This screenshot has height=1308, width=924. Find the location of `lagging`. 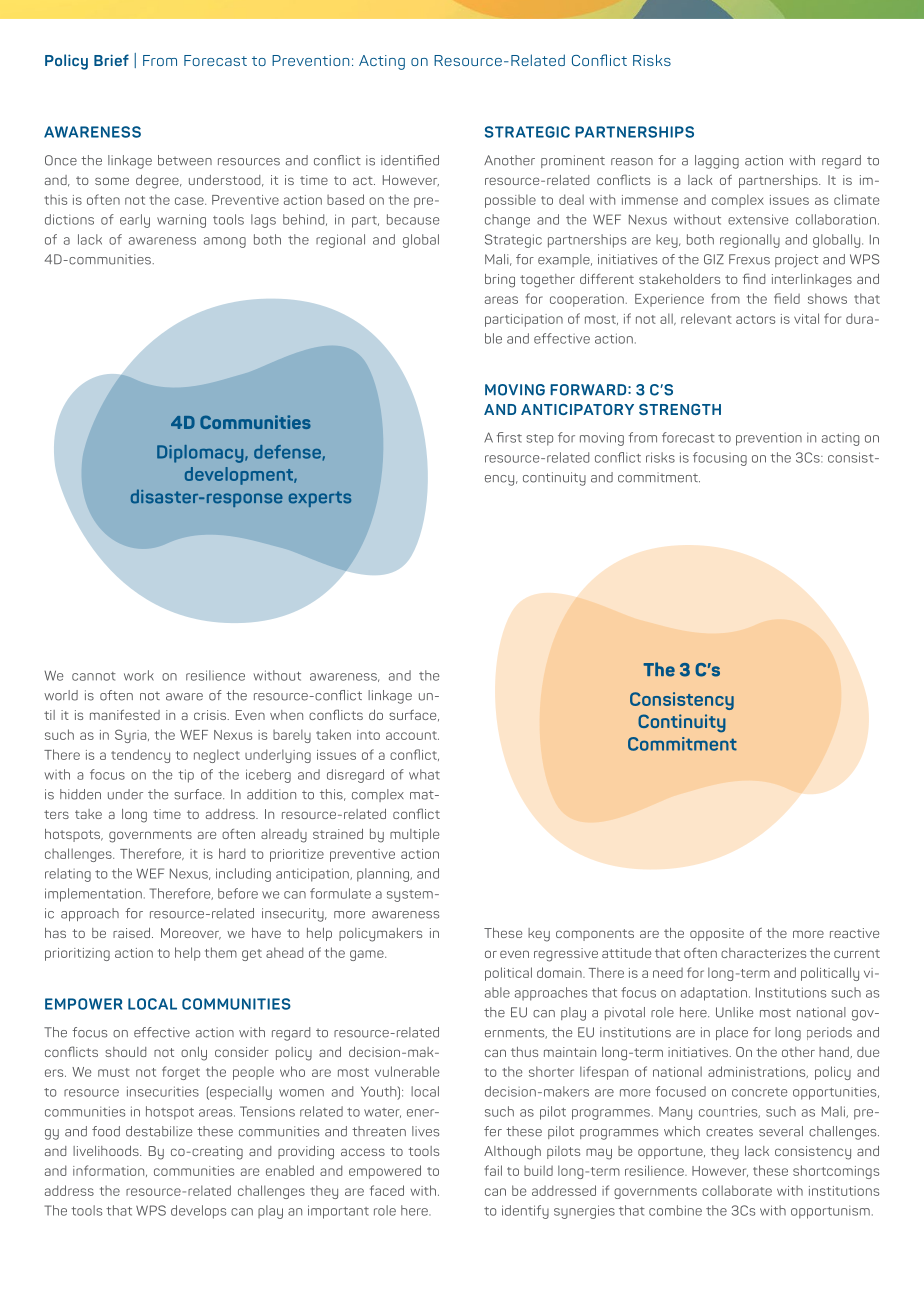

lagging is located at coordinates (717, 162).
